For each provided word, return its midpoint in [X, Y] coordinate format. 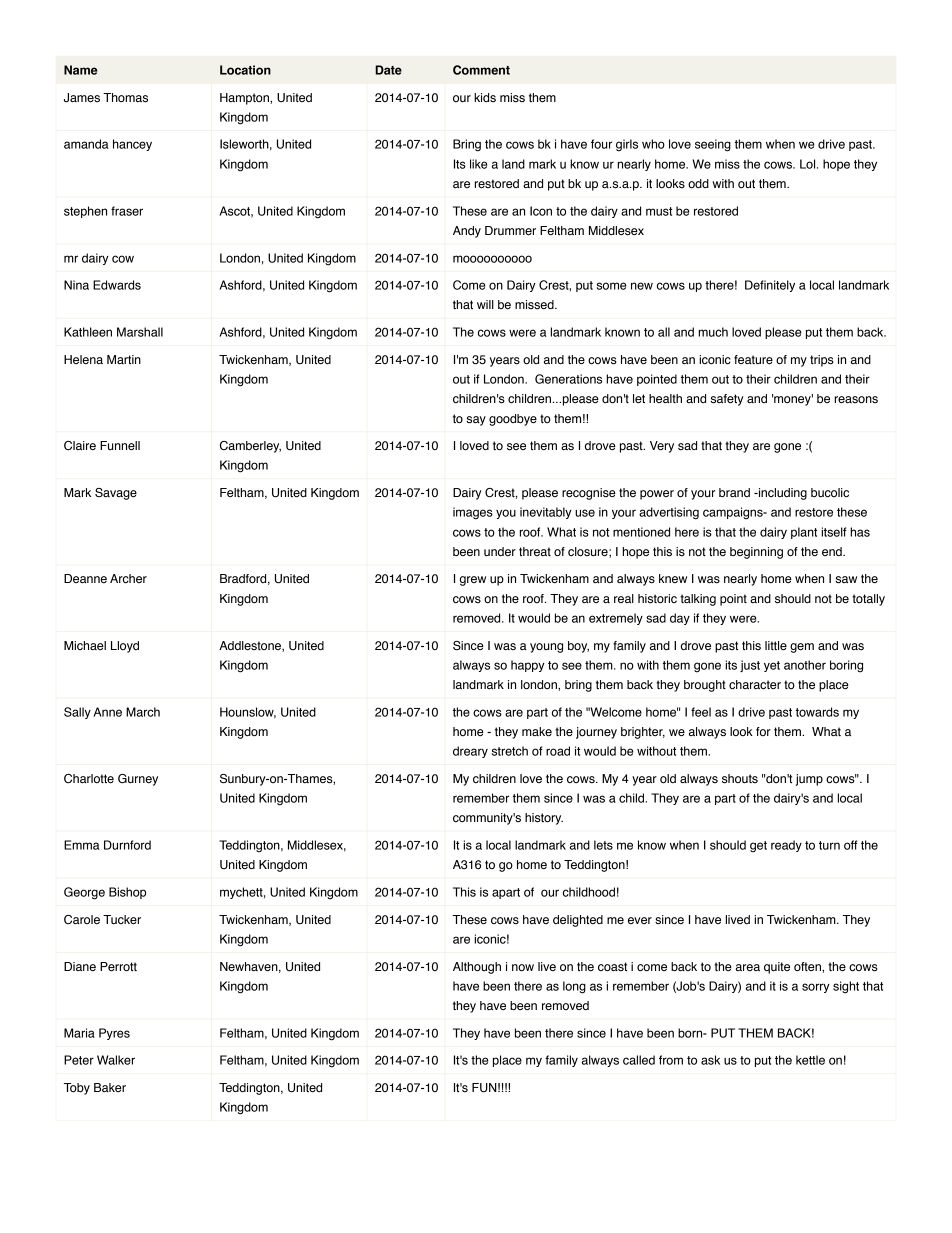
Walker [116, 1060]
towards [817, 712]
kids [485, 97]
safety [727, 400]
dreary [470, 752]
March [143, 712]
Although [477, 968]
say [476, 421]
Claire [80, 445]
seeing [713, 145]
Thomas [125, 98]
